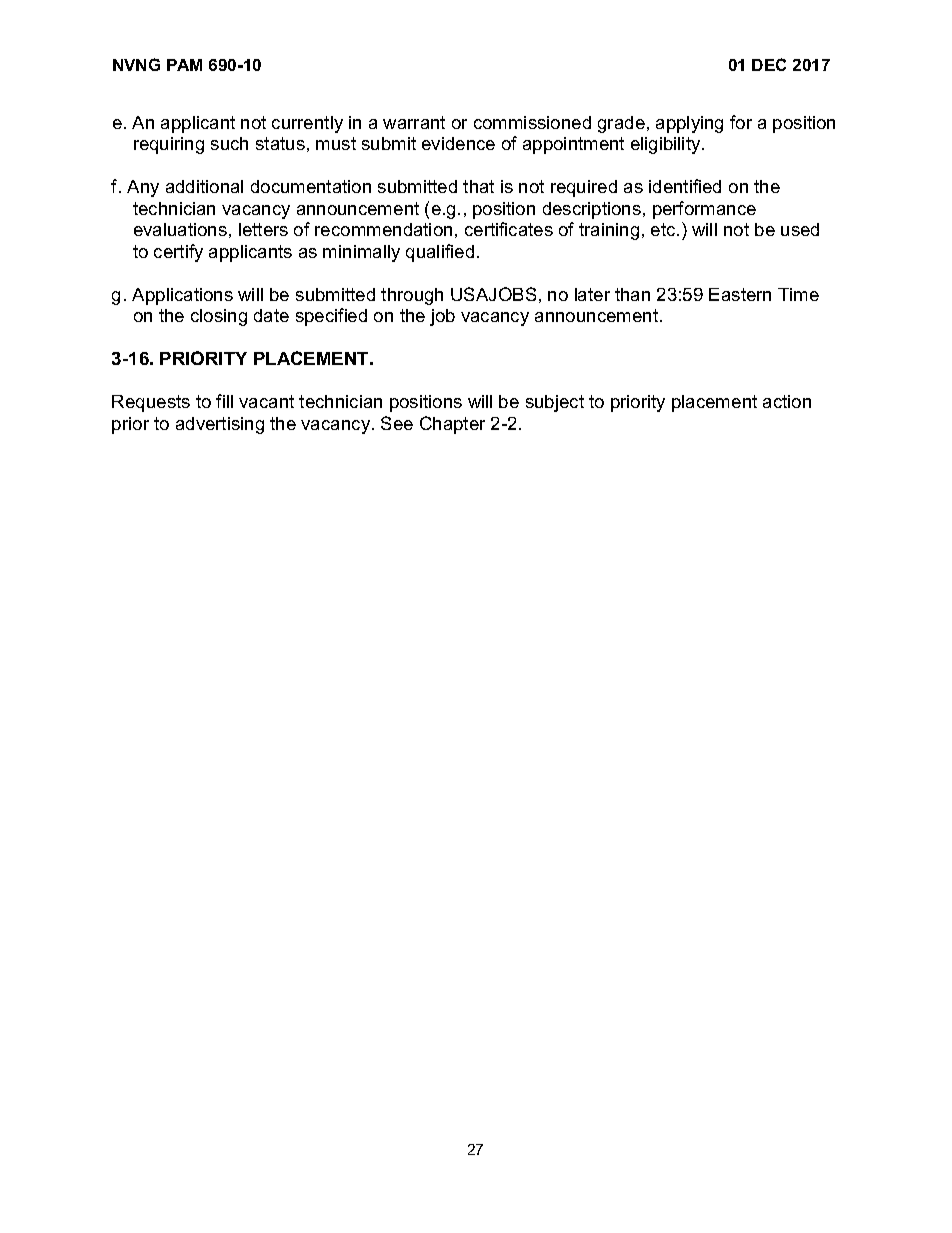 The image size is (952, 1233). What do you see at coordinates (740, 294) in the screenshot?
I see `Eastern` at bounding box center [740, 294].
